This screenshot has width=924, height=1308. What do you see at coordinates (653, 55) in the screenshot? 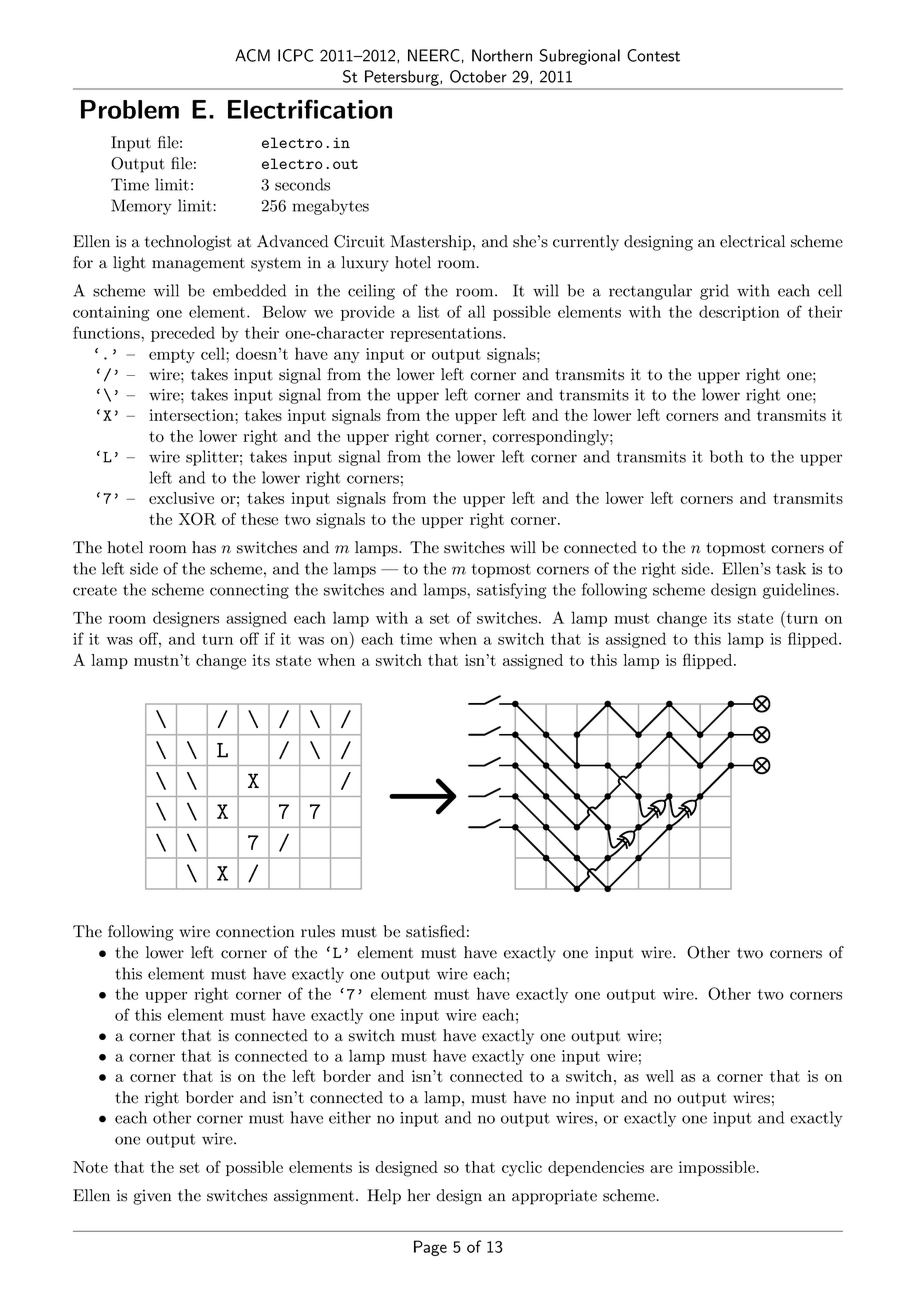
I see `Contest` at bounding box center [653, 55].
